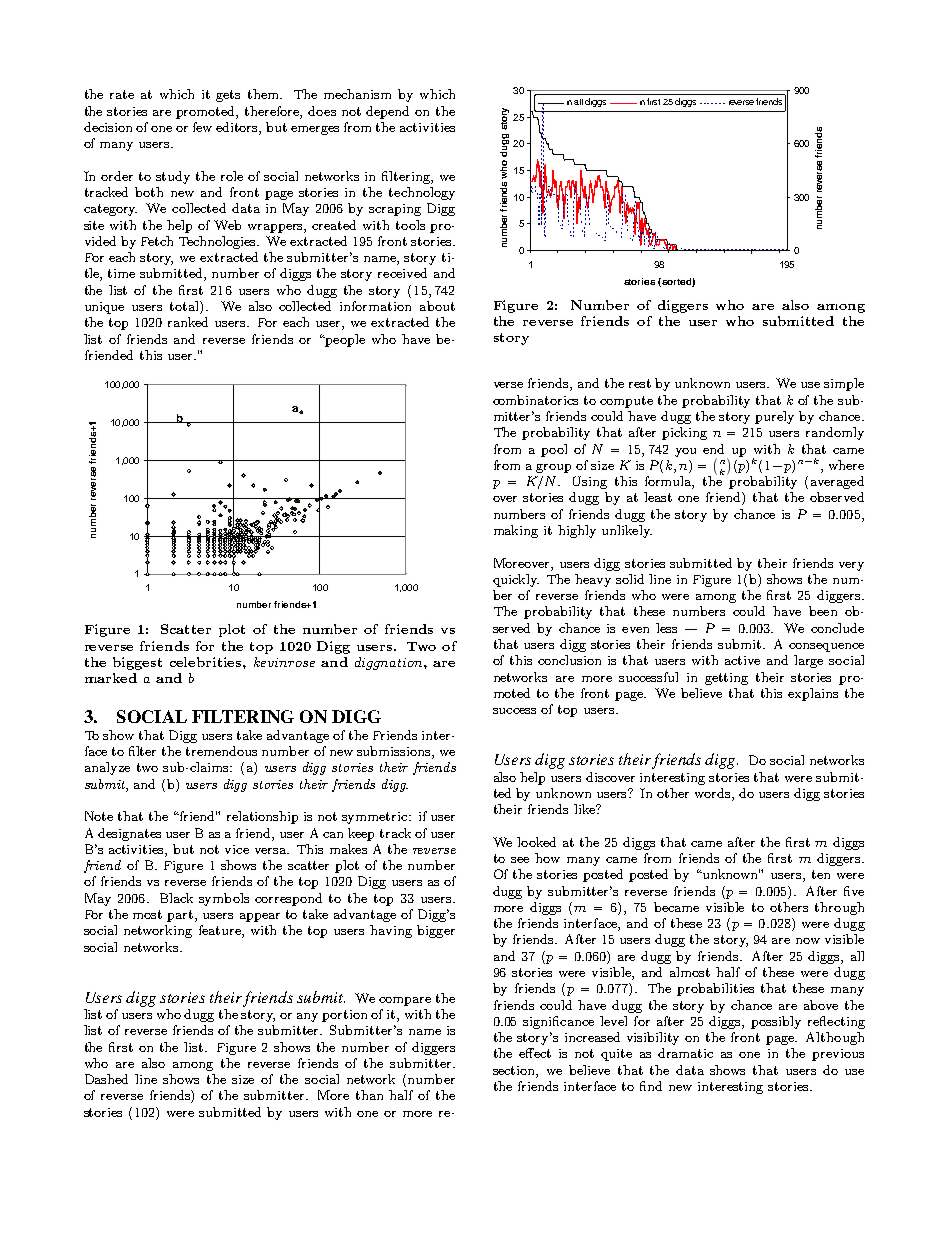 This screenshot has height=1233, width=952. Describe the element at coordinates (202, 127) in the screenshot. I see `few` at that location.
